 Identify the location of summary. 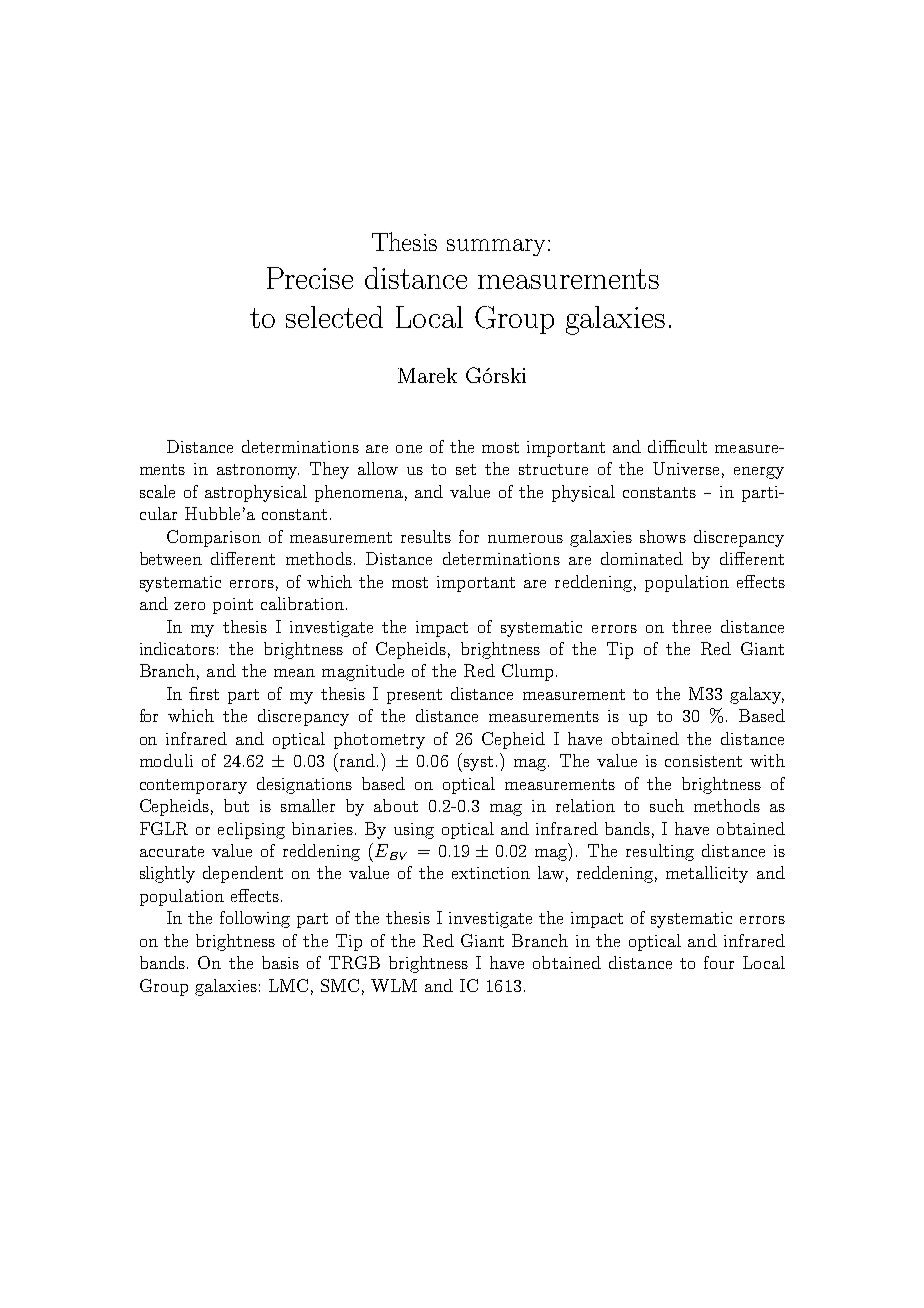
(496, 247).
